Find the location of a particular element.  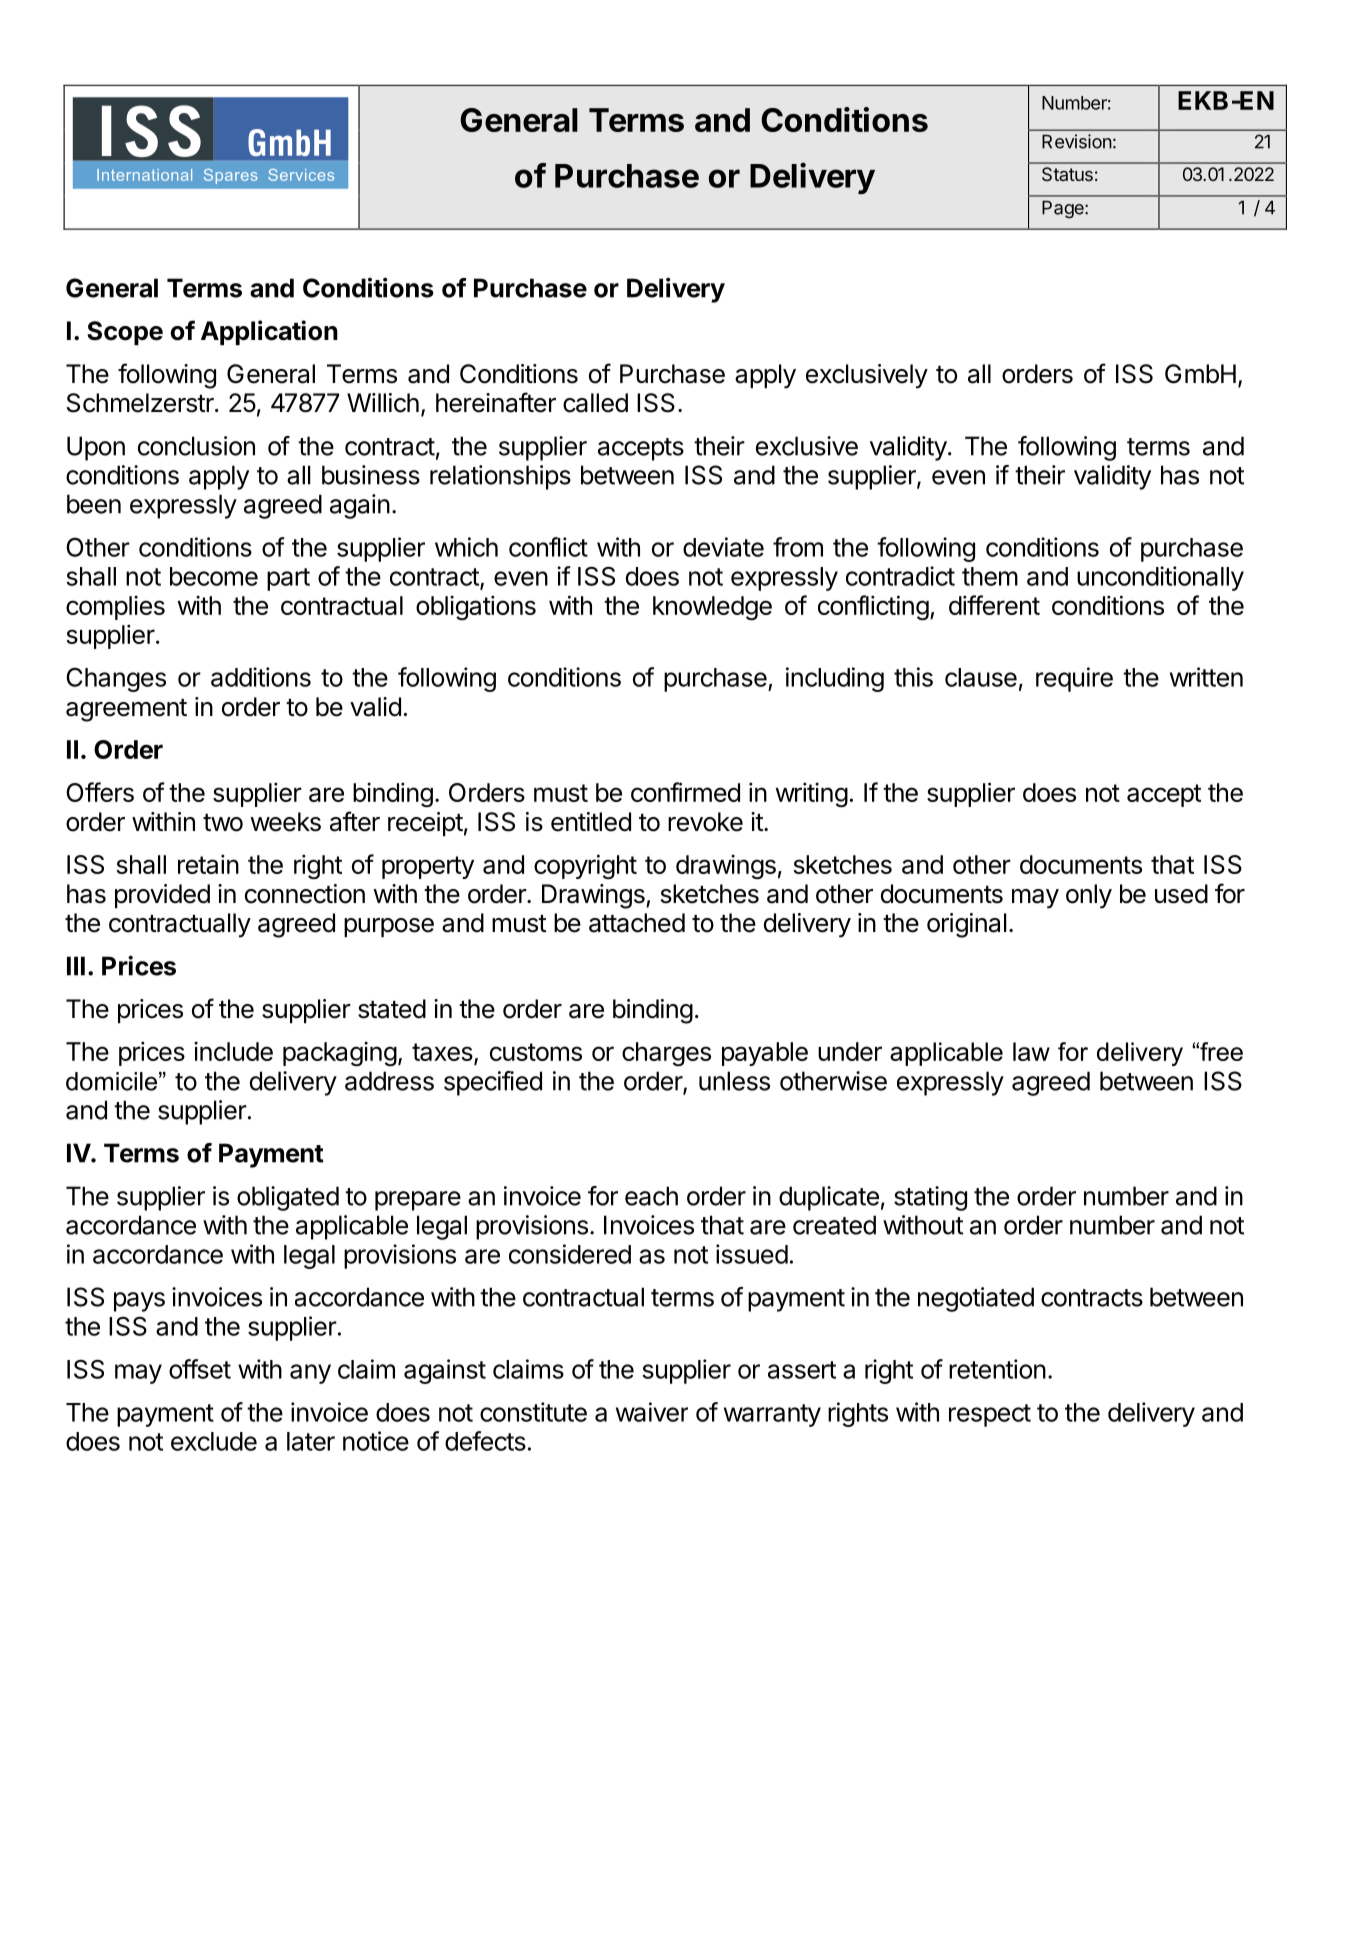

Application is located at coordinates (269, 332).
